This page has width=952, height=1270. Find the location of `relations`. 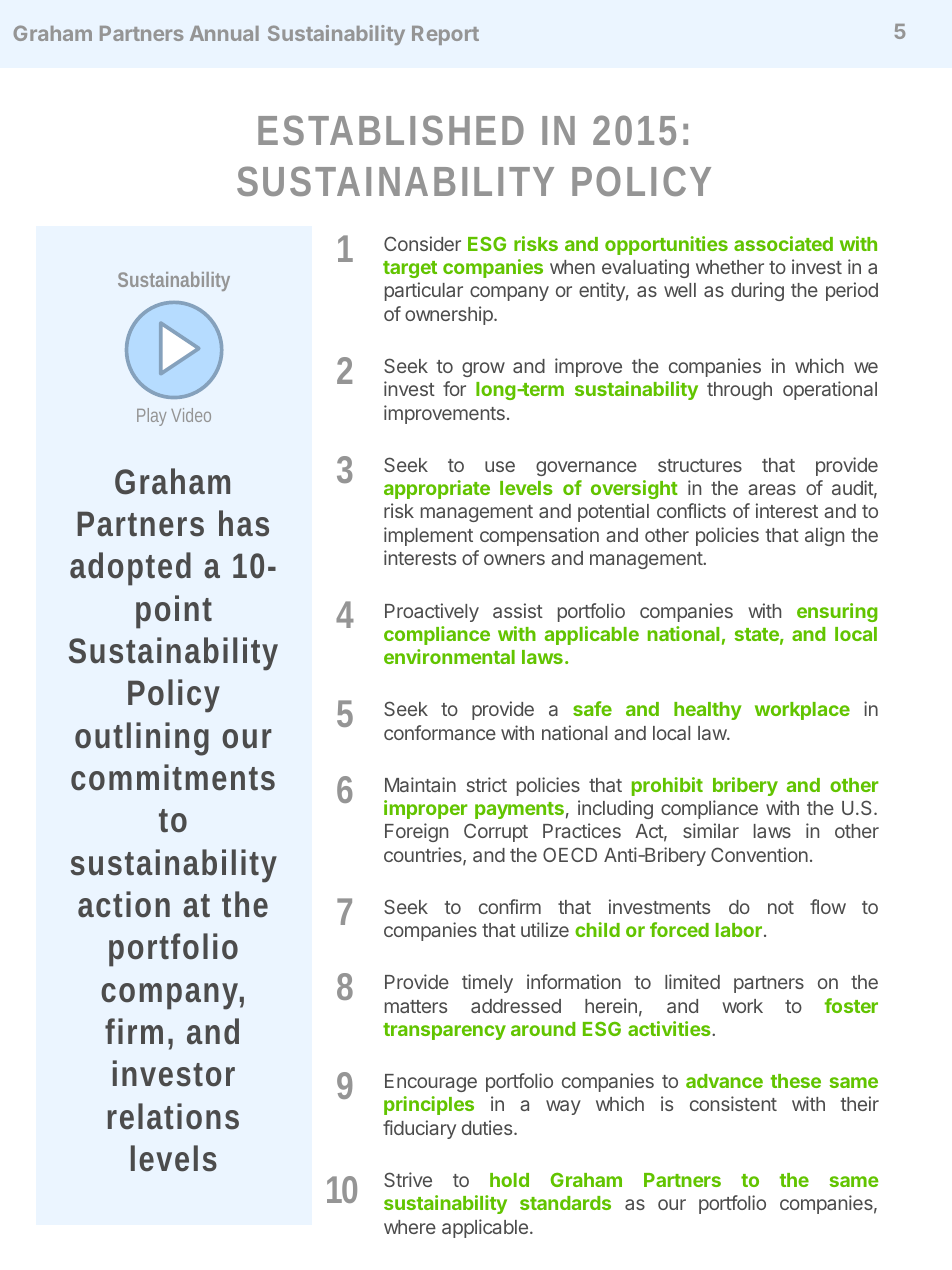

relations is located at coordinates (173, 1116).
